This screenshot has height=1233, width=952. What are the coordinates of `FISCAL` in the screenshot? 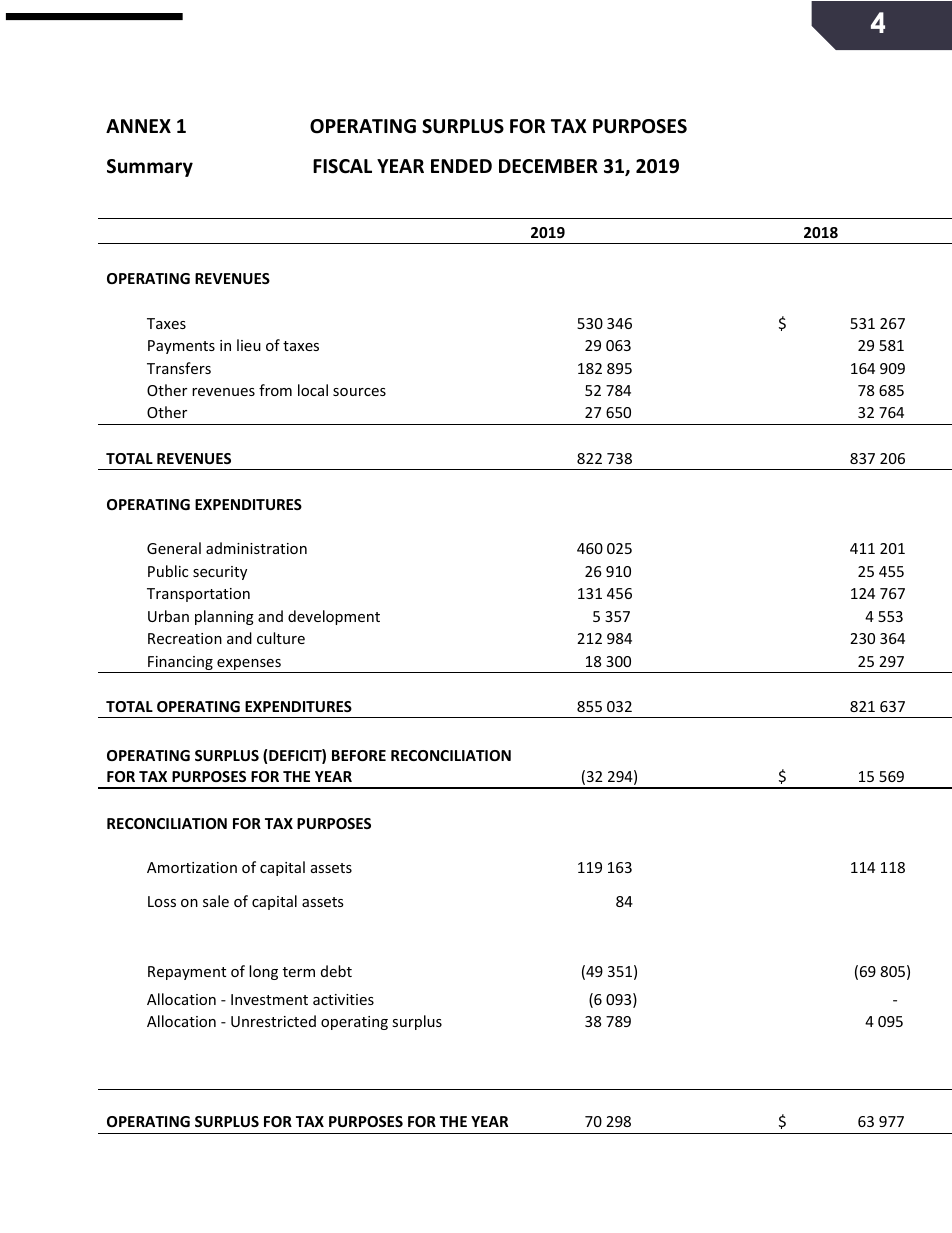 It's located at (342, 166).
